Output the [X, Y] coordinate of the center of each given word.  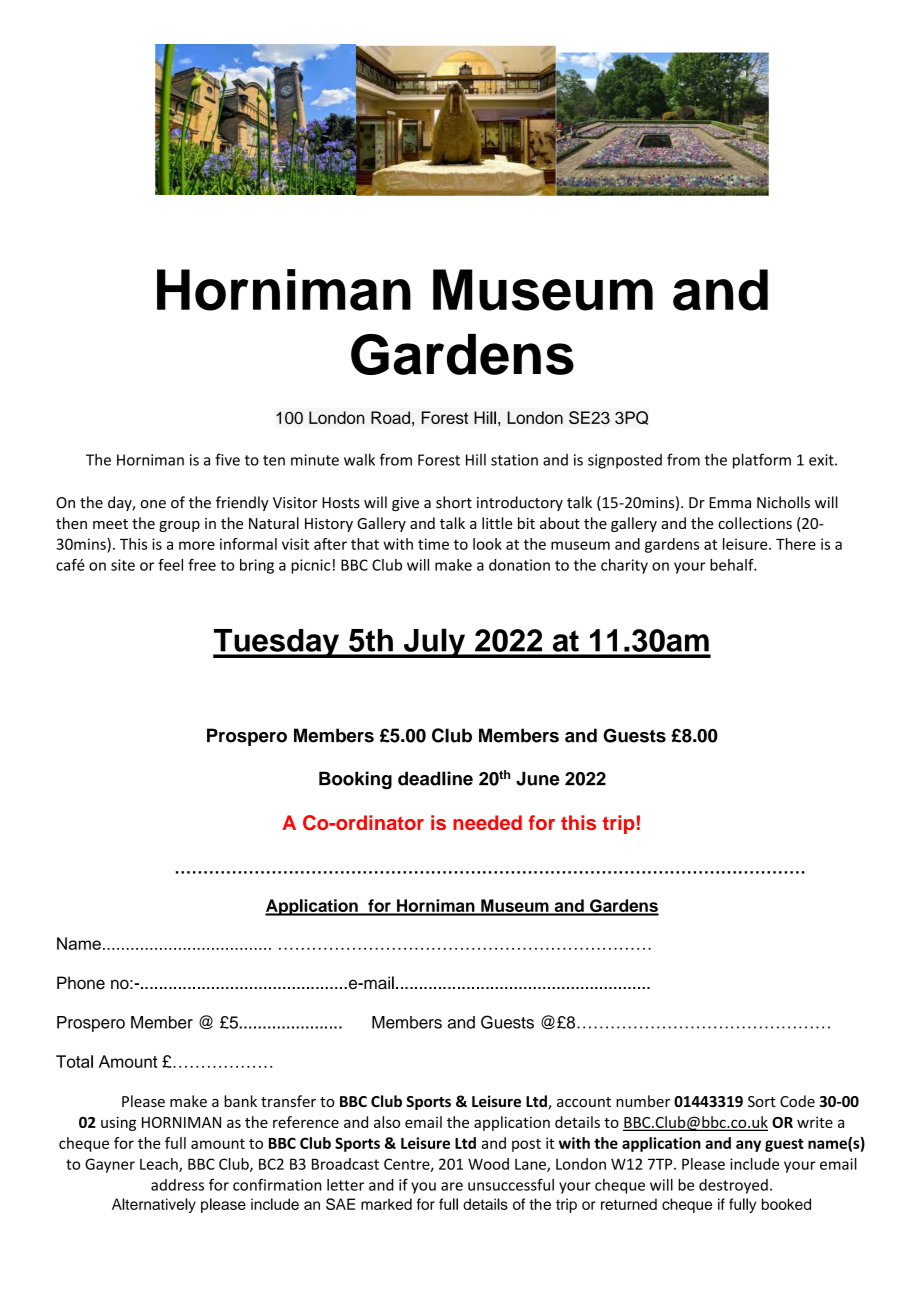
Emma [730, 503]
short [454, 502]
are [452, 1186]
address [177, 1185]
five [227, 459]
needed [487, 822]
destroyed [733, 1186]
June [538, 778]
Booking [355, 780]
